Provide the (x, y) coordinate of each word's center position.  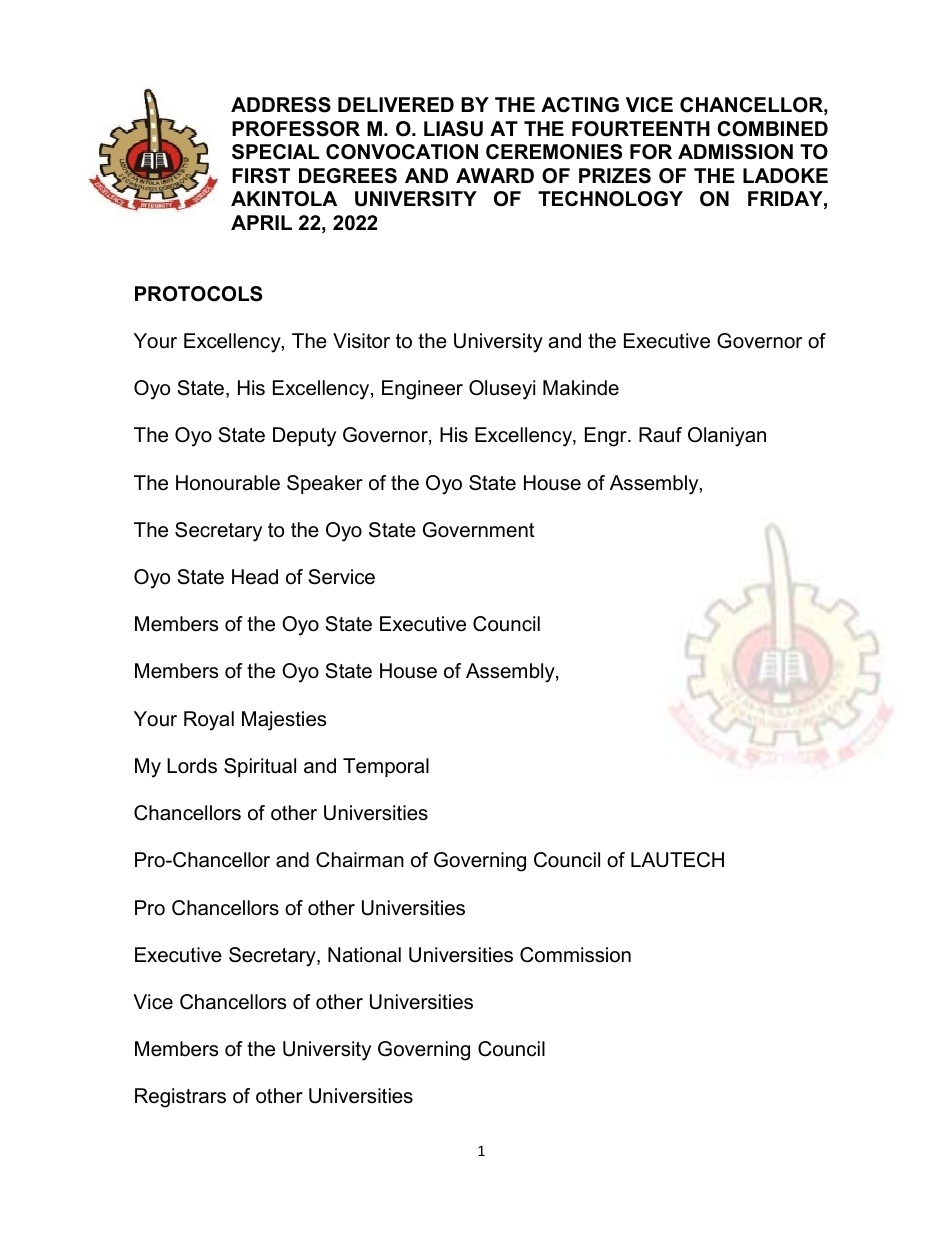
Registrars (180, 1098)
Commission (575, 955)
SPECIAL (275, 152)
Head (255, 577)
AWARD (495, 175)
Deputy (304, 437)
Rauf (660, 435)
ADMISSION (735, 152)
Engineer (422, 390)
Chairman (360, 860)
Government (479, 530)
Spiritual (260, 767)
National (364, 955)
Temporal (386, 767)
